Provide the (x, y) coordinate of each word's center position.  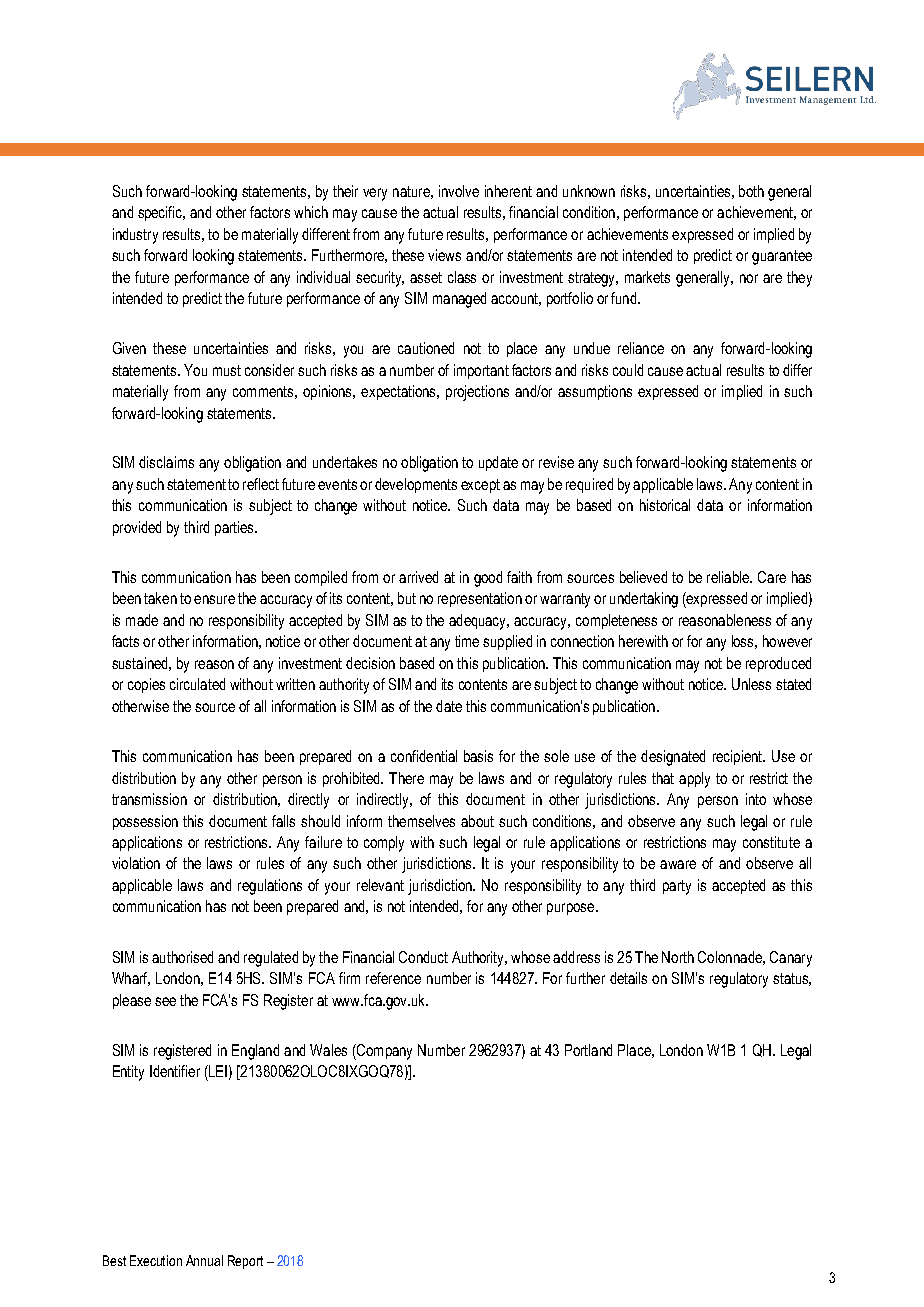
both (751, 191)
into (756, 799)
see (165, 1001)
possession (145, 822)
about (477, 821)
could (628, 370)
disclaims (166, 462)
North (678, 957)
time (467, 641)
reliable (729, 577)
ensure (214, 599)
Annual (204, 1260)
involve (459, 191)
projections (477, 393)
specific (161, 213)
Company (383, 1052)
